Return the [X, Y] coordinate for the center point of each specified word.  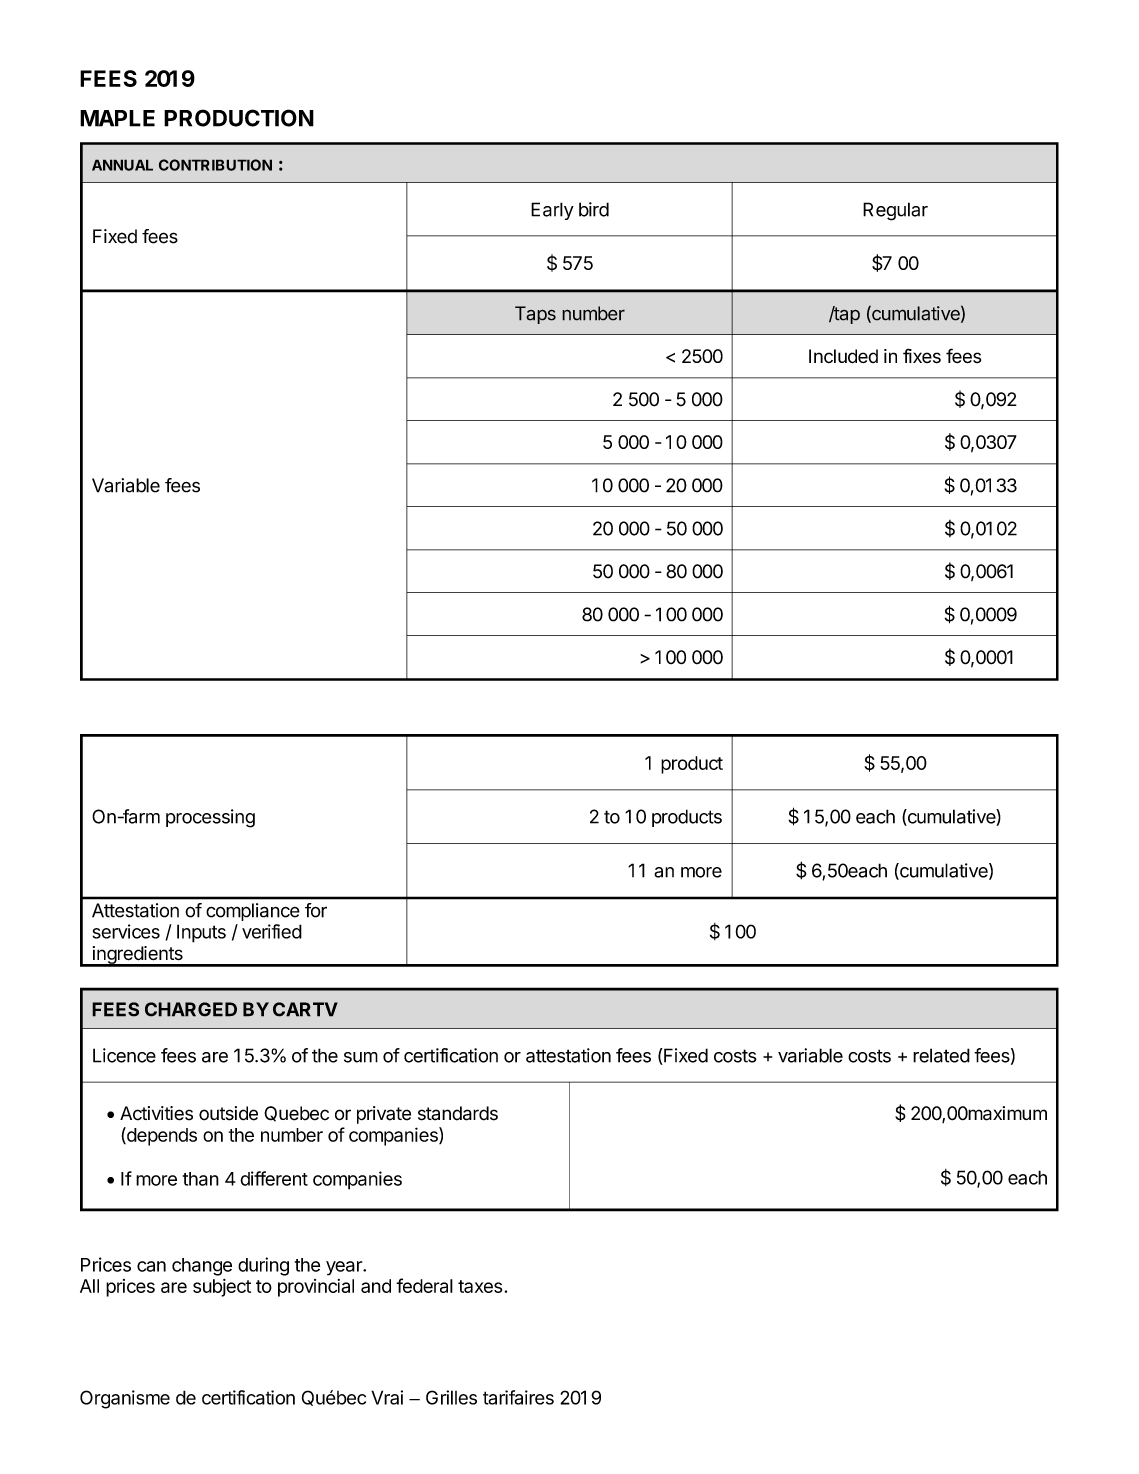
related [941, 1055]
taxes [480, 1286]
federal [424, 1285]
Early [552, 211]
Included [843, 356]
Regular [895, 211]
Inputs [201, 933]
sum [361, 1057]
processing [210, 818]
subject [222, 1288]
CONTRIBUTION [215, 165]
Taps [535, 315]
